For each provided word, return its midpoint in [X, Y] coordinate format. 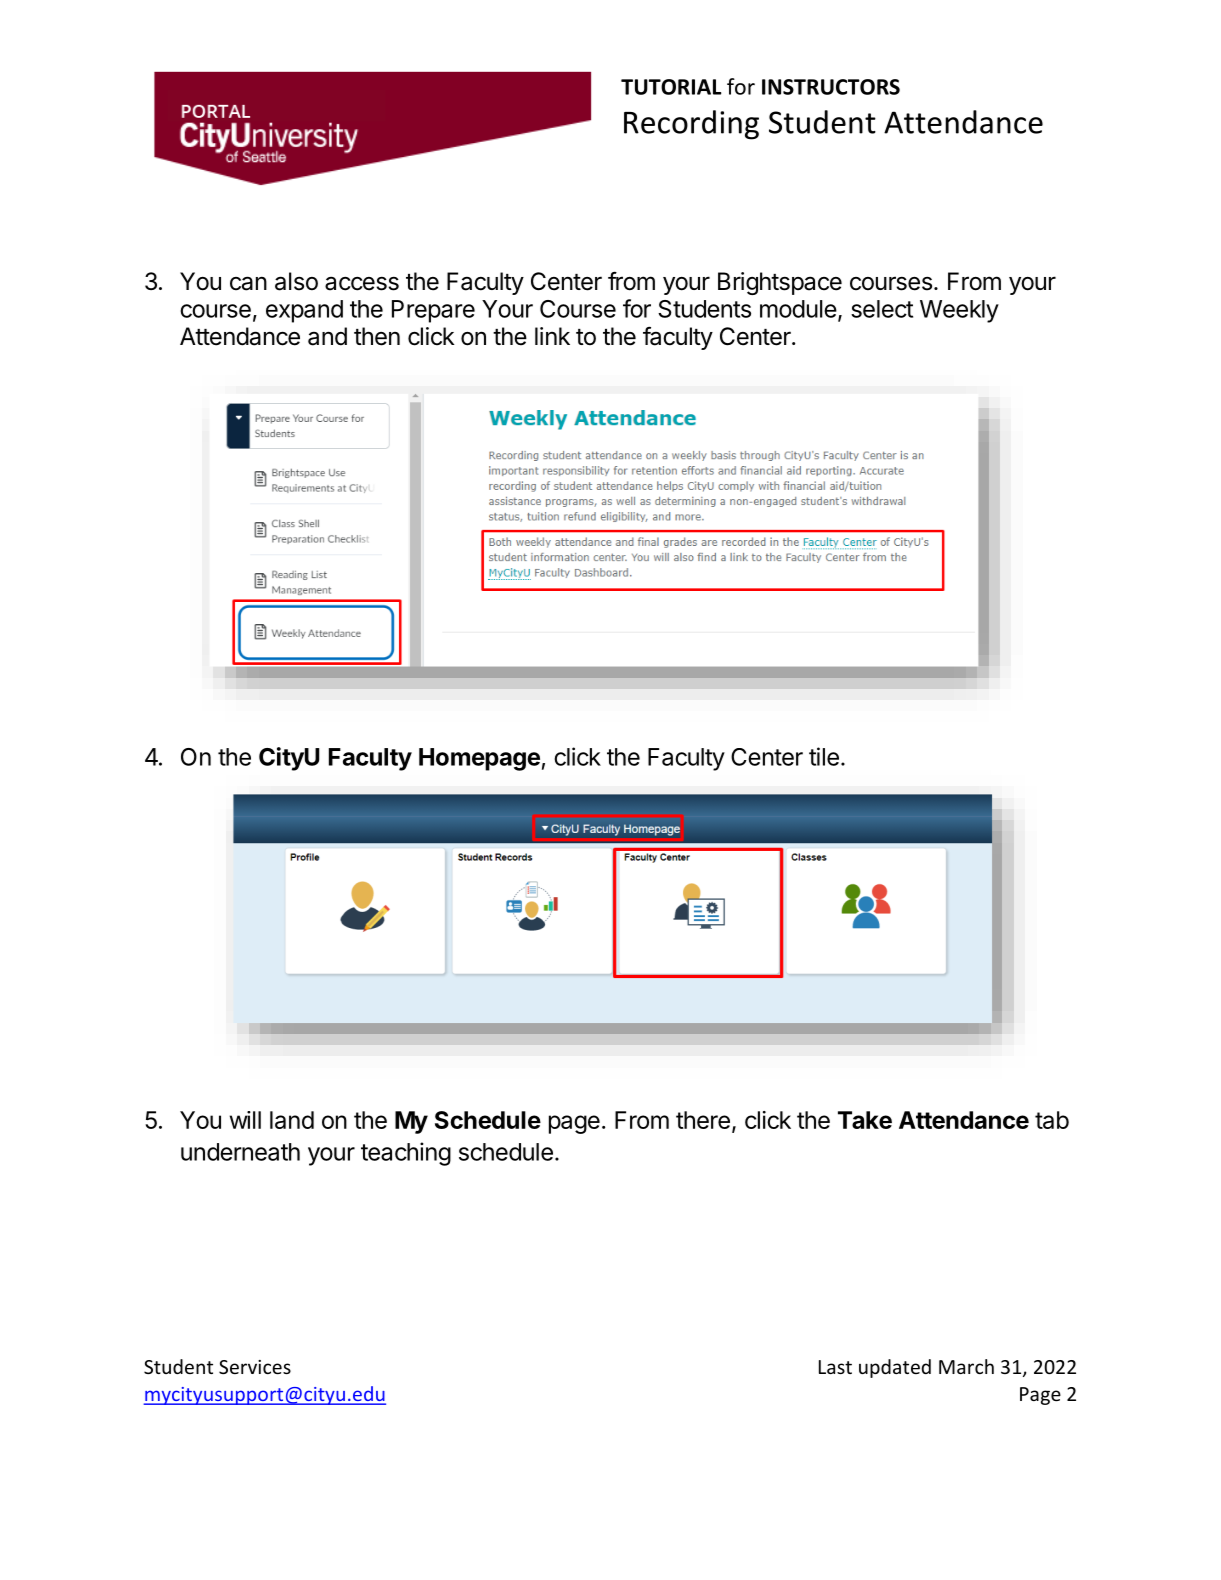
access [362, 283]
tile [824, 756]
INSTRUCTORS [831, 87]
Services [255, 1367]
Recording [691, 125]
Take [865, 1120]
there [703, 1120]
